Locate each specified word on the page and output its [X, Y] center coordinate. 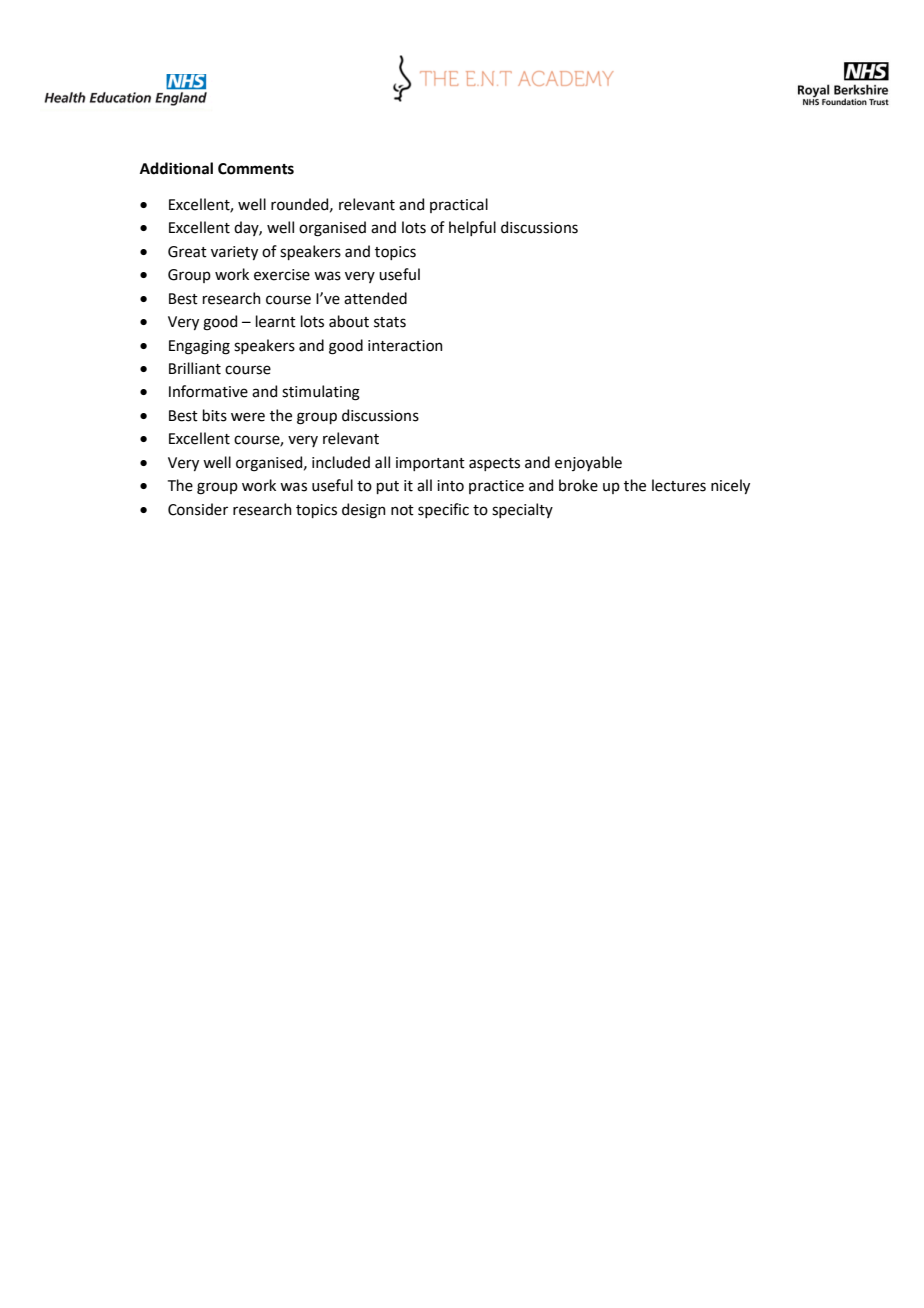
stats [390, 322]
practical [459, 205]
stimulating [321, 393]
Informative [208, 391]
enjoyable [588, 463]
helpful [472, 228]
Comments [256, 169]
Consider [198, 509]
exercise [282, 275]
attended [375, 298]
